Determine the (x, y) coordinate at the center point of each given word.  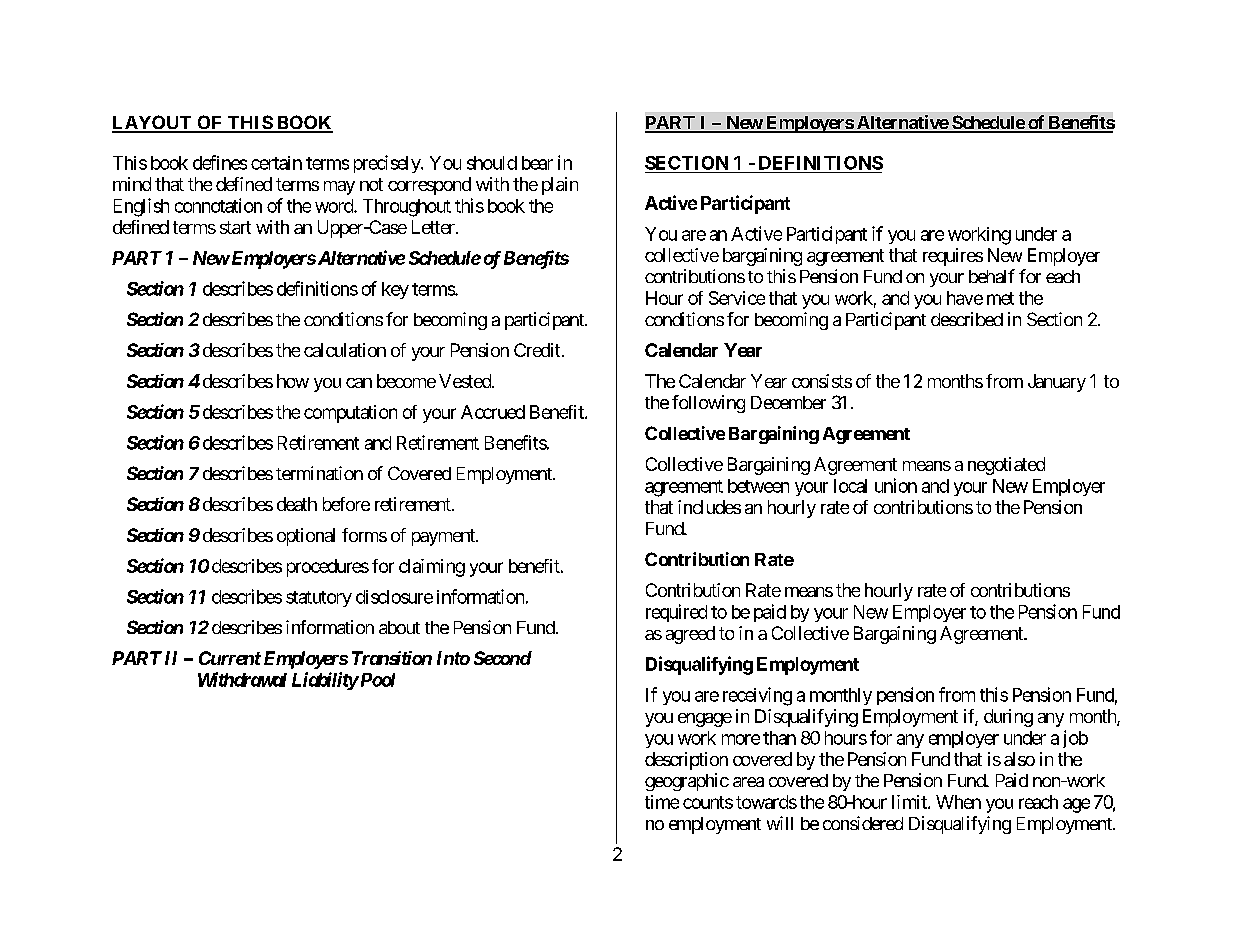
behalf (992, 276)
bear (537, 163)
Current (230, 658)
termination (319, 473)
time (662, 802)
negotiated (1006, 466)
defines (220, 162)
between (758, 486)
